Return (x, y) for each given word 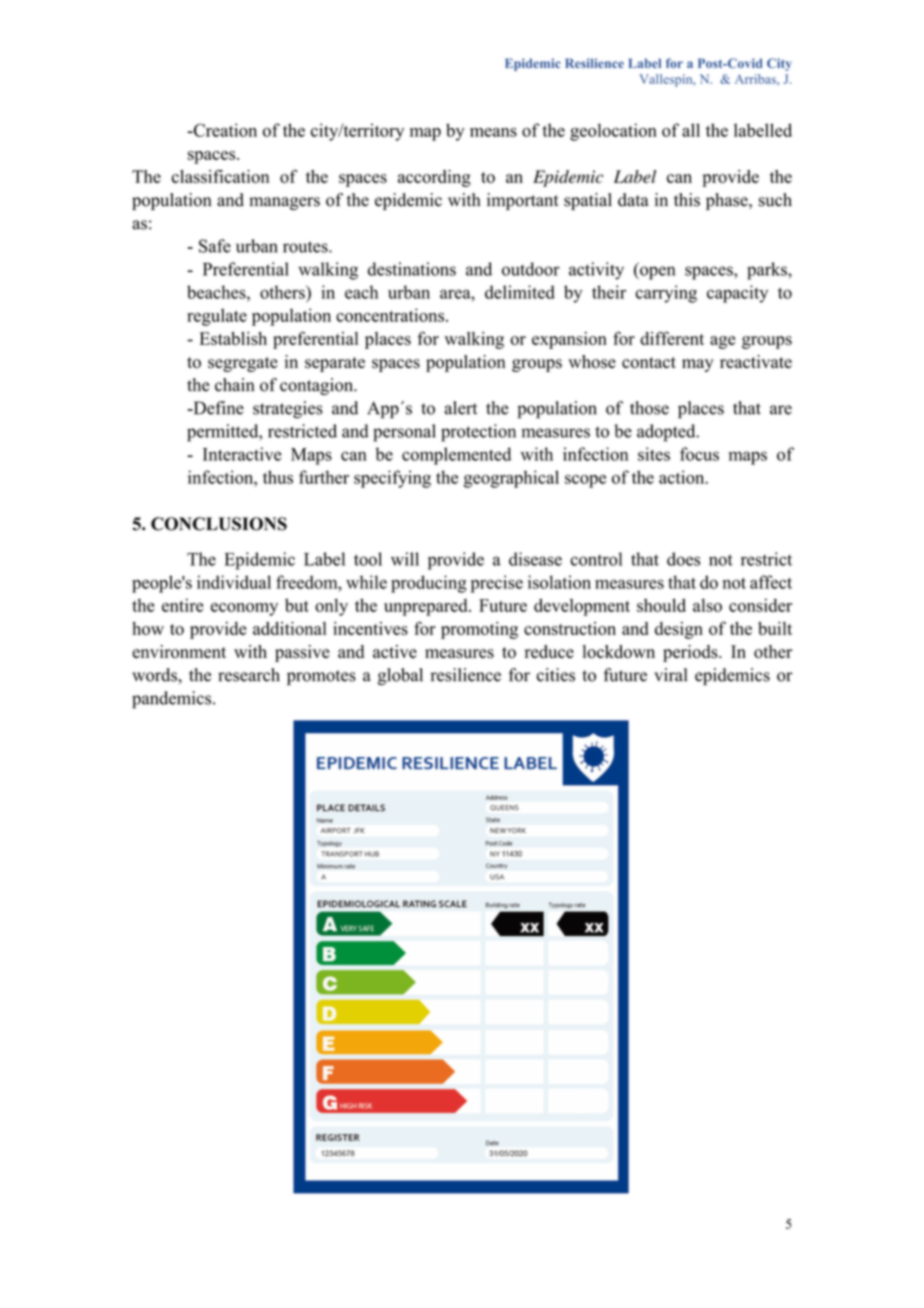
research (249, 675)
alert (461, 408)
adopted (667, 433)
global (400, 676)
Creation (224, 130)
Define (217, 408)
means (493, 132)
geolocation (613, 132)
